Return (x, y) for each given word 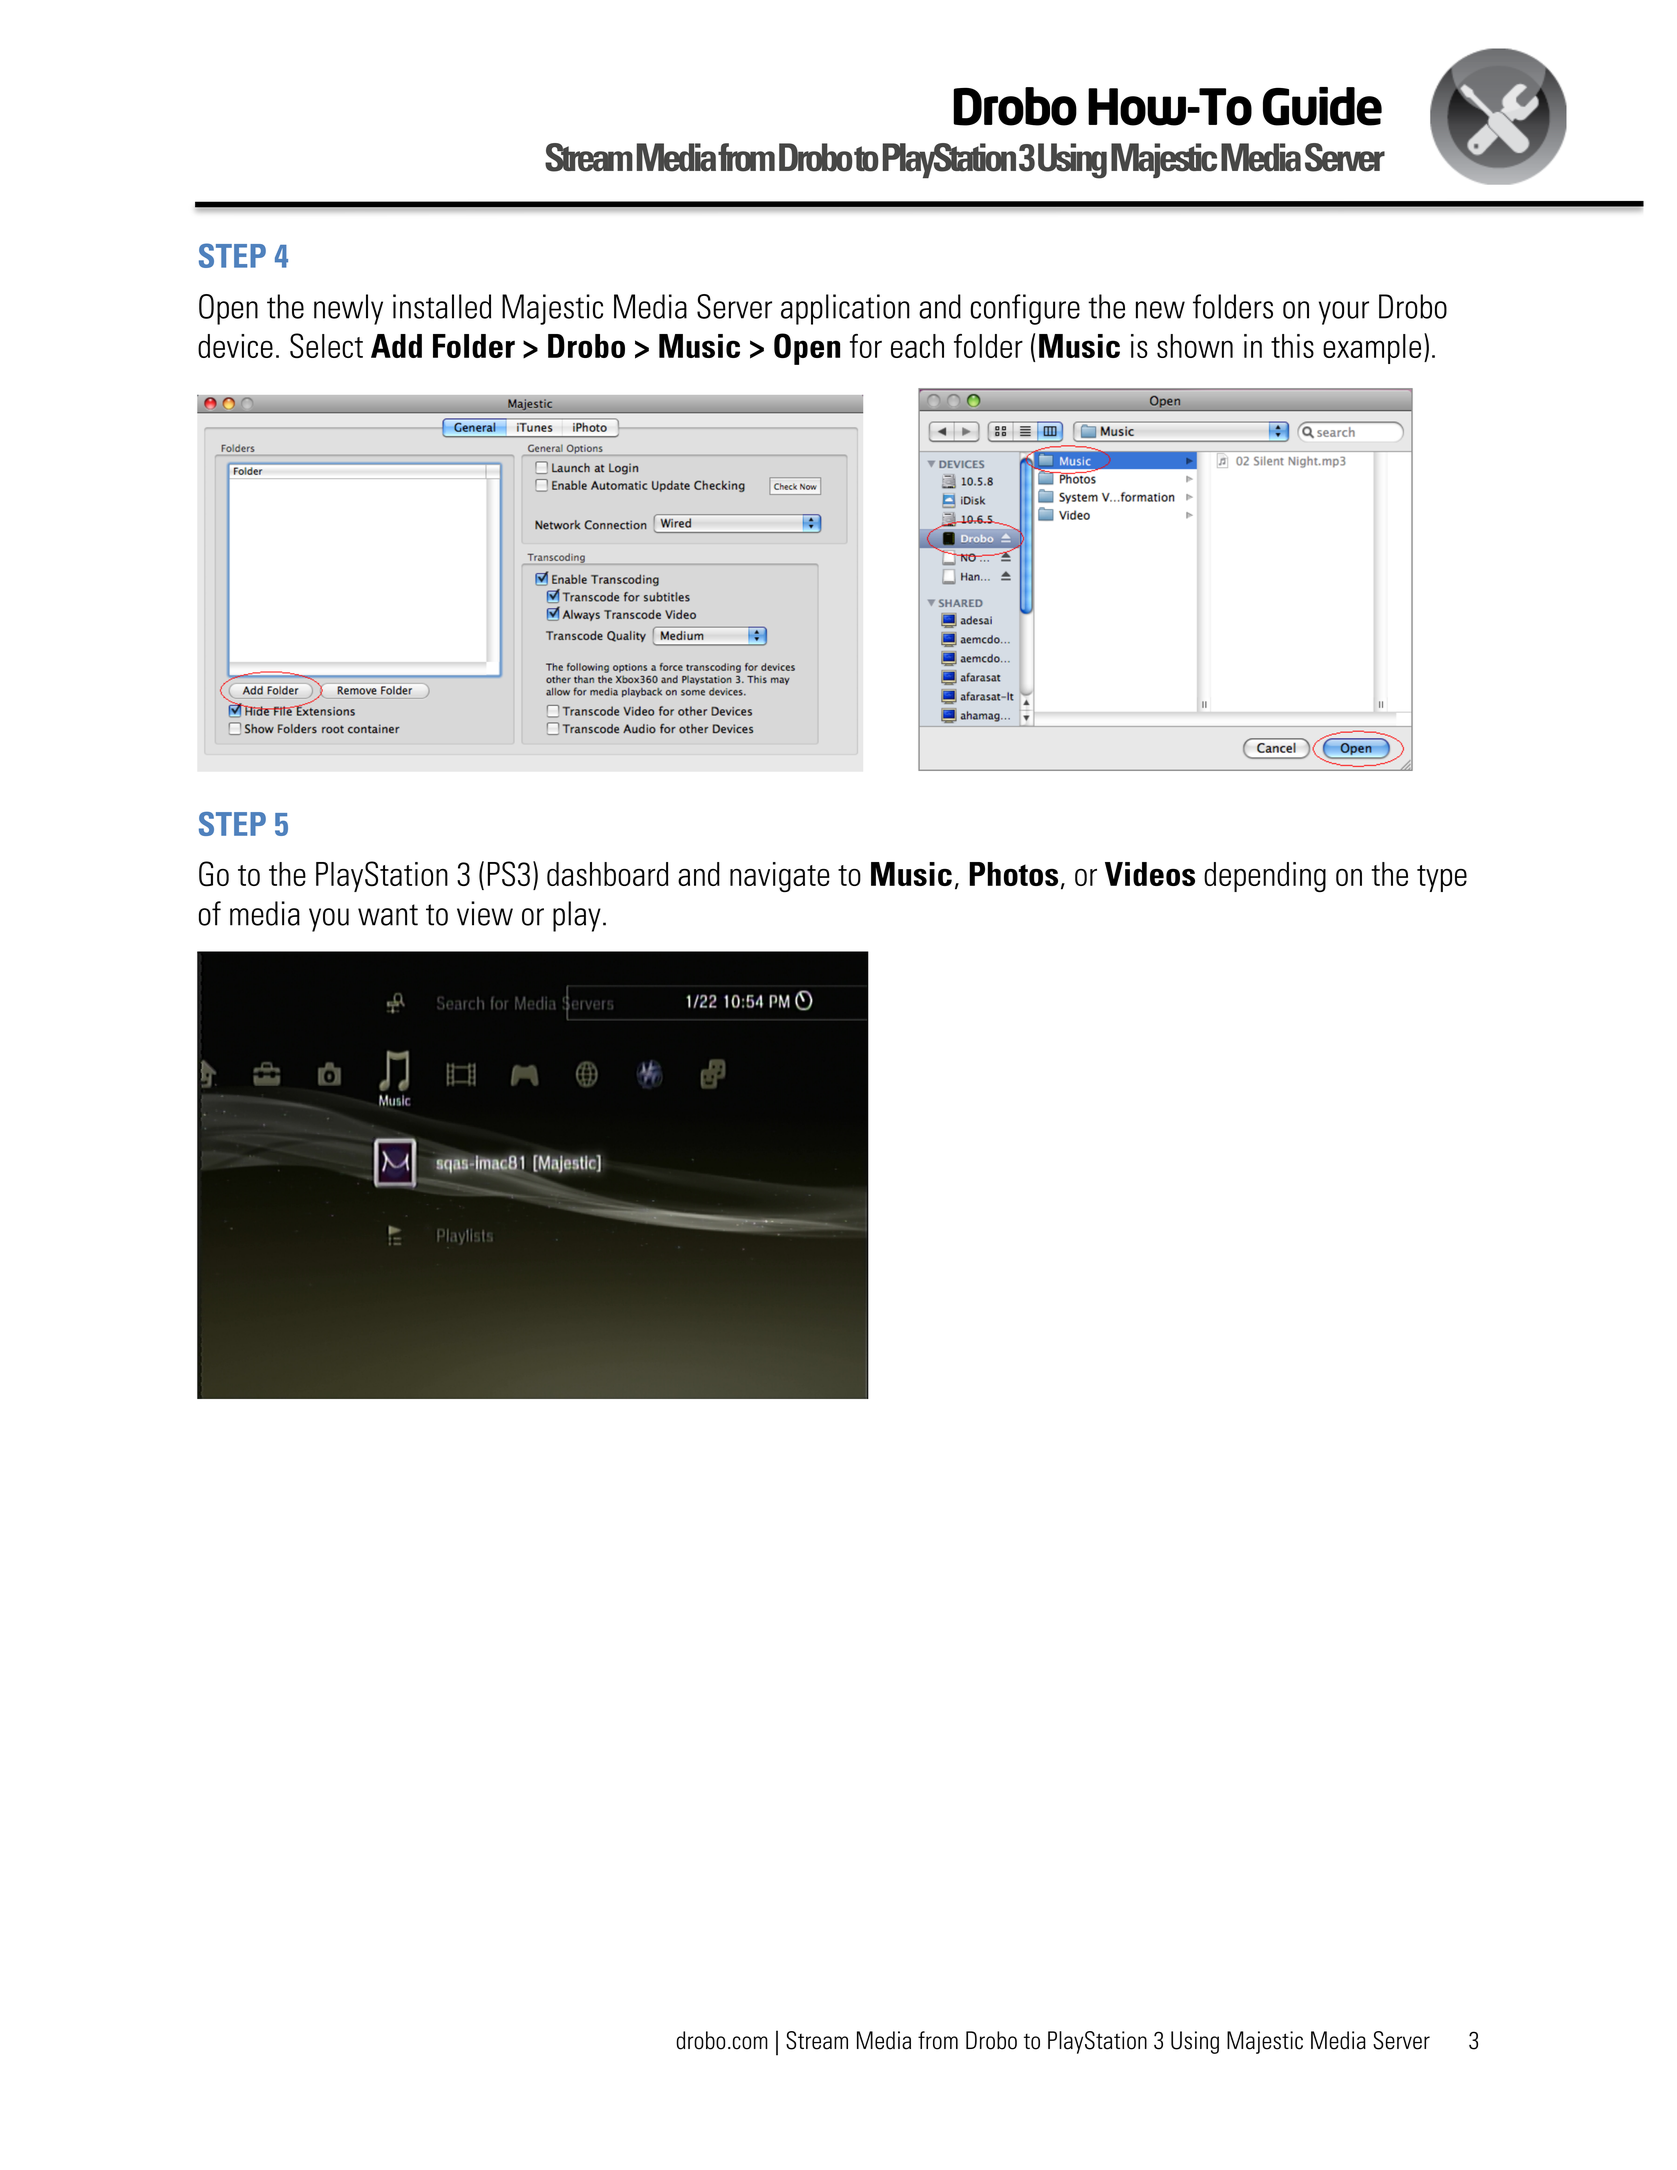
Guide (1322, 106)
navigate (780, 877)
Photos (1013, 874)
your (1344, 313)
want (388, 915)
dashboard (607, 874)
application (845, 309)
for (866, 346)
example (1372, 349)
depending (1265, 877)
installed (442, 306)
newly (348, 309)
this (1292, 346)
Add (396, 346)
